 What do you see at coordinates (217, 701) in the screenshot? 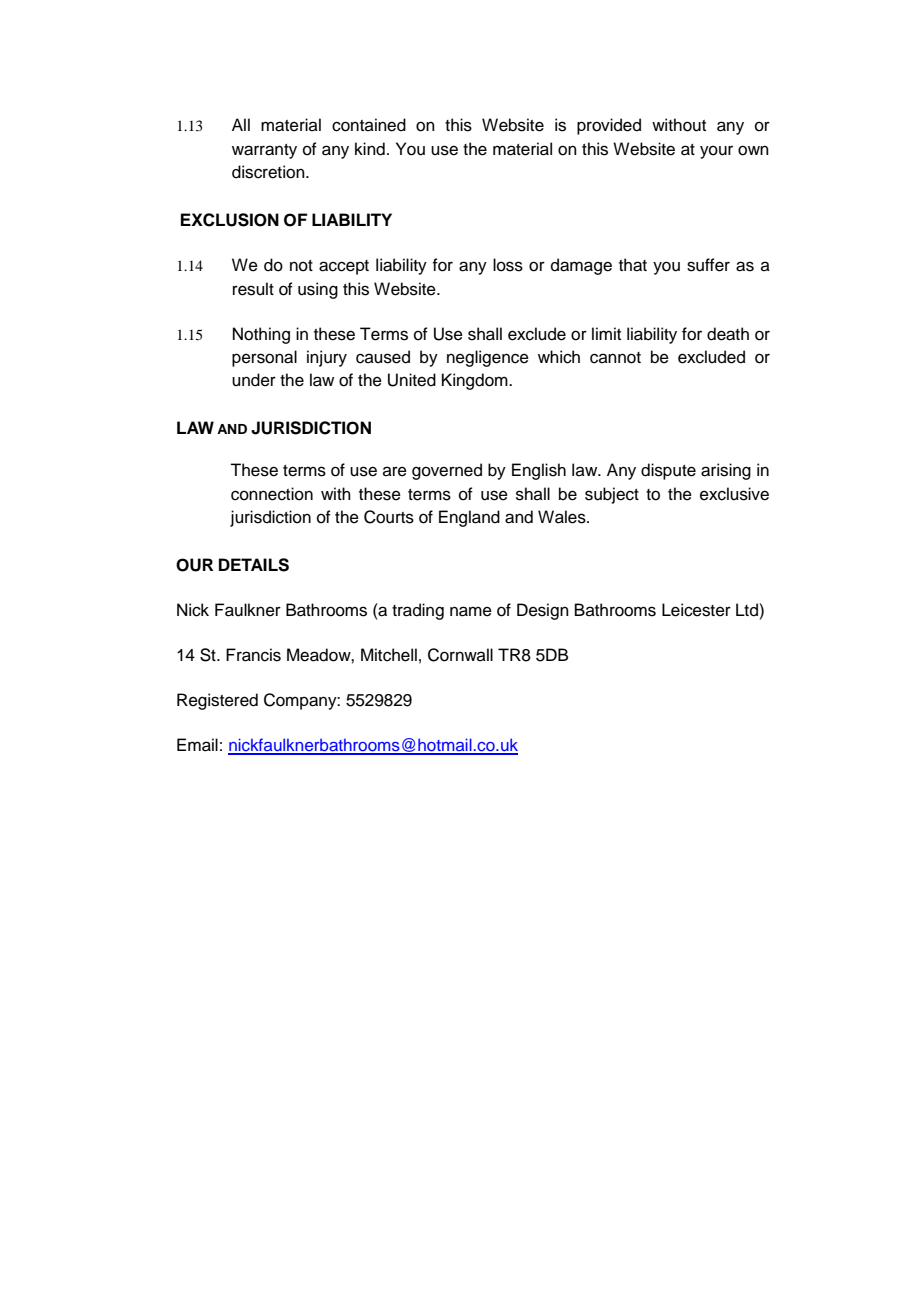
I see `Registered` at bounding box center [217, 701].
